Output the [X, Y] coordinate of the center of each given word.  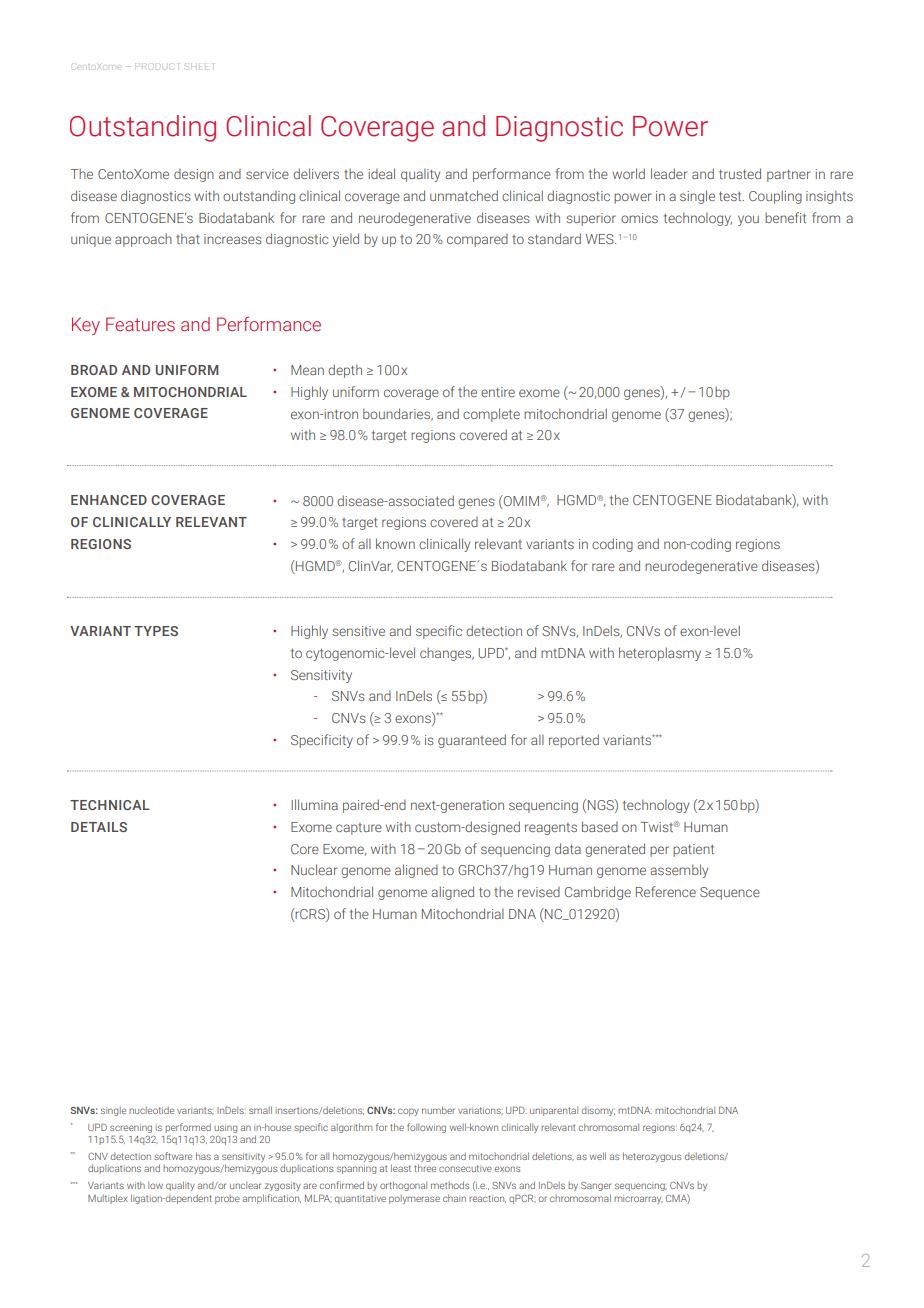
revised [539, 892]
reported [574, 741]
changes [447, 654]
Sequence [730, 893]
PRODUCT [157, 66]
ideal [381, 173]
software [173, 1156]
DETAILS [99, 827]
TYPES [156, 631]
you [748, 220]
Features [140, 324]
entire [498, 392]
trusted [740, 173]
